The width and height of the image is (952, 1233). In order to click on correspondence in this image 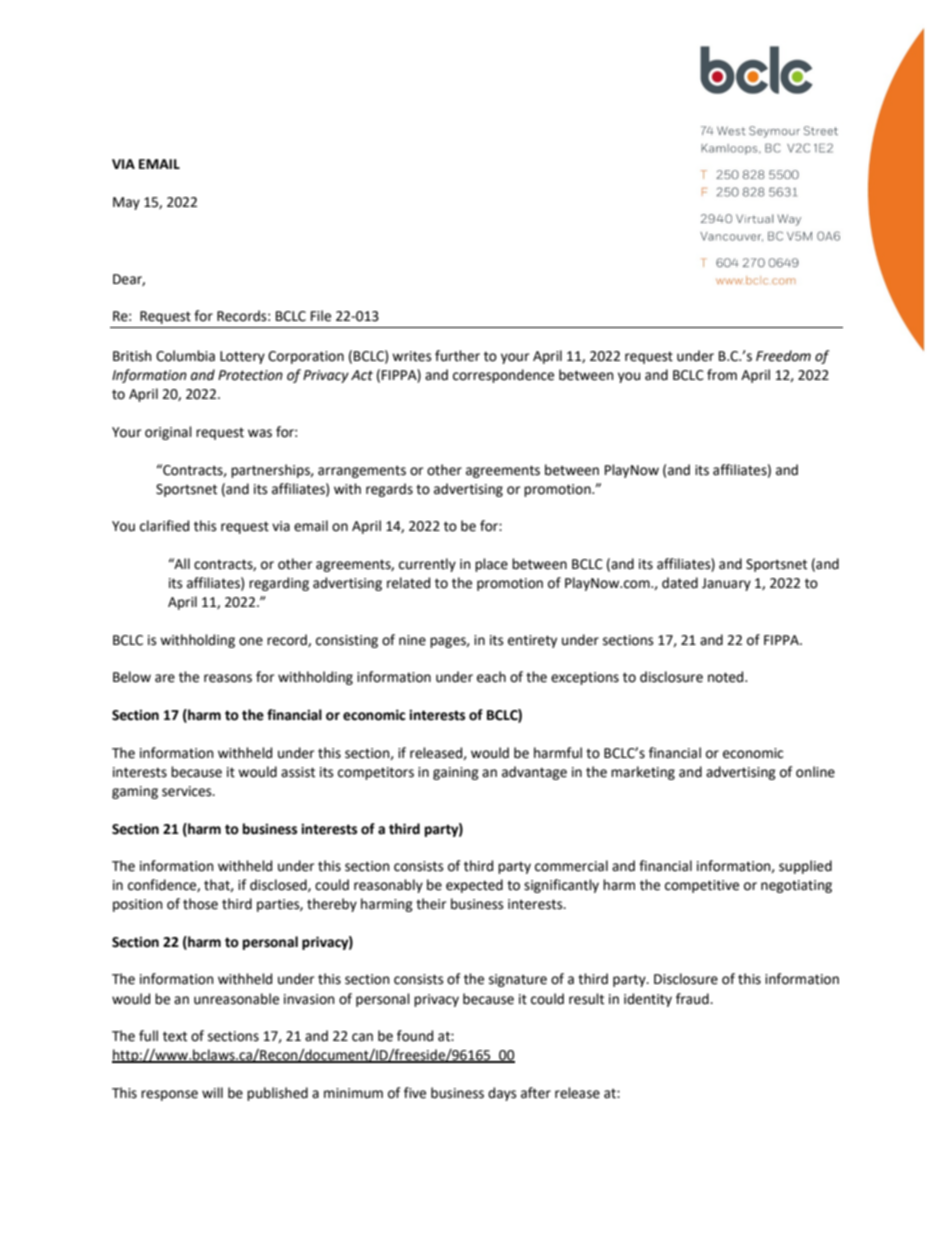, I will do `click(503, 376)`.
